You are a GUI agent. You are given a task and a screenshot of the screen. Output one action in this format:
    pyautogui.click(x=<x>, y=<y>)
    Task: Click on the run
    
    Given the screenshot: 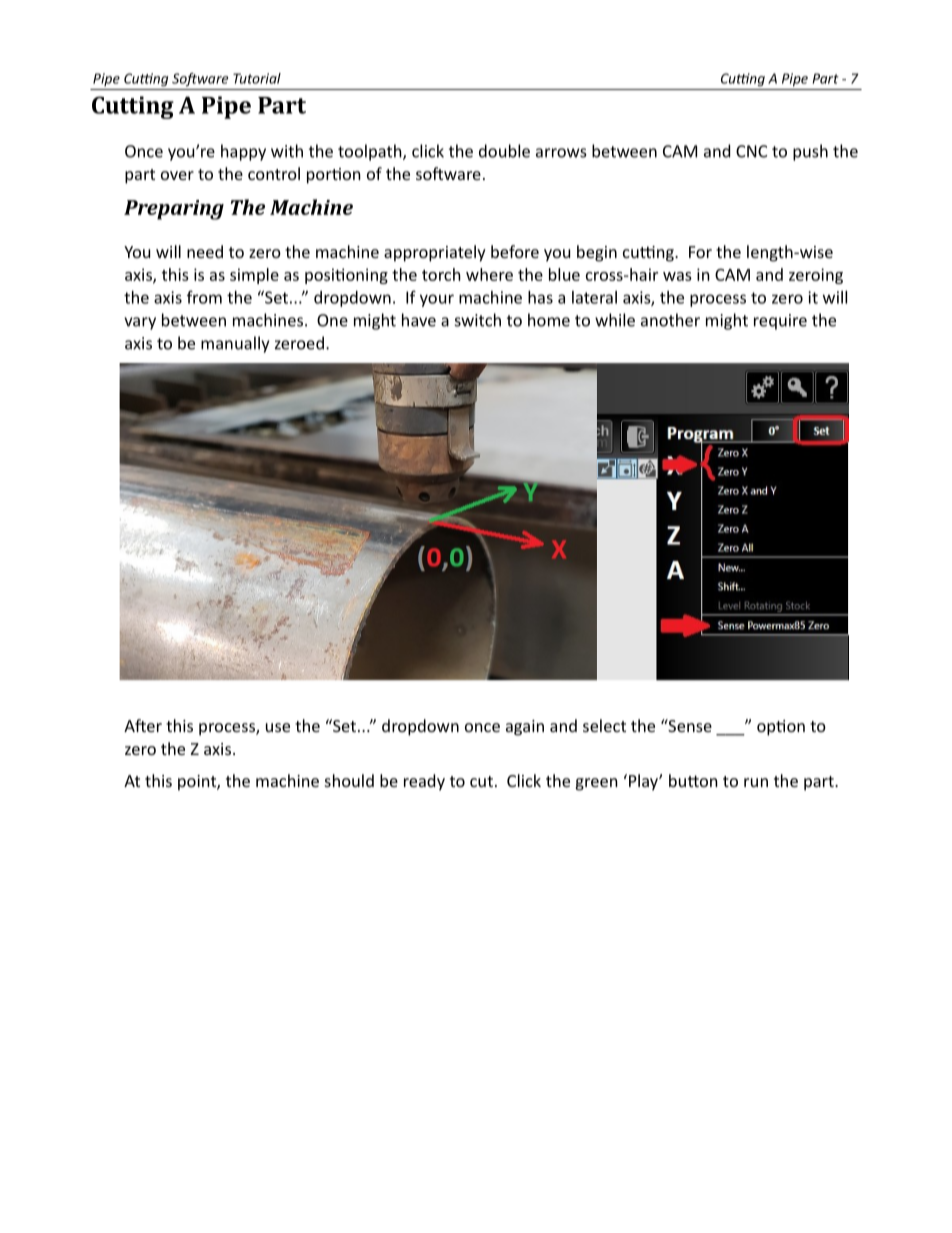 What is the action you would take?
    pyautogui.click(x=756, y=782)
